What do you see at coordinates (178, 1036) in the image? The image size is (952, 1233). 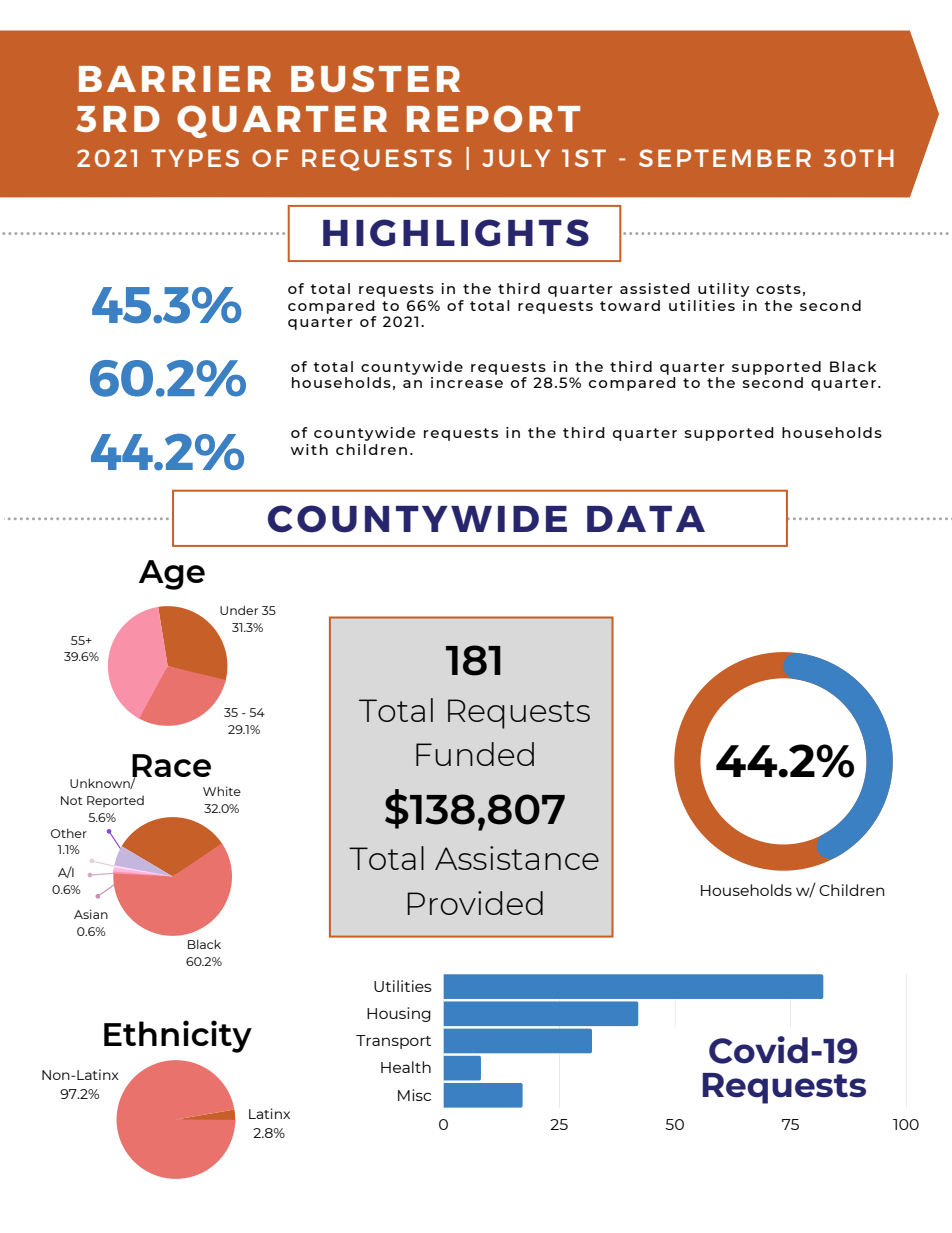 I see `Ethnicity` at bounding box center [178, 1036].
